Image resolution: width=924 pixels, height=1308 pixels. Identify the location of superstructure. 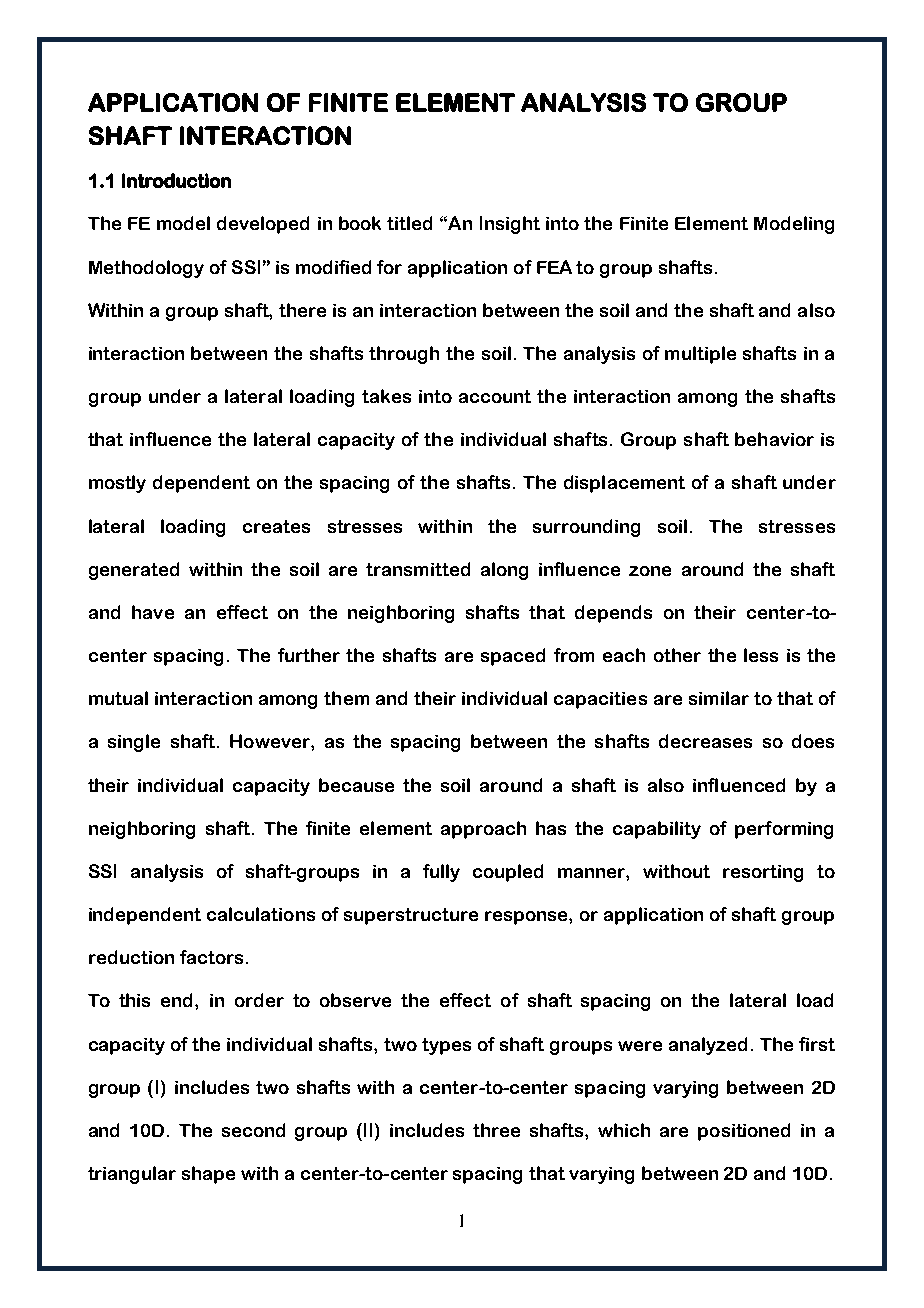
(411, 916).
